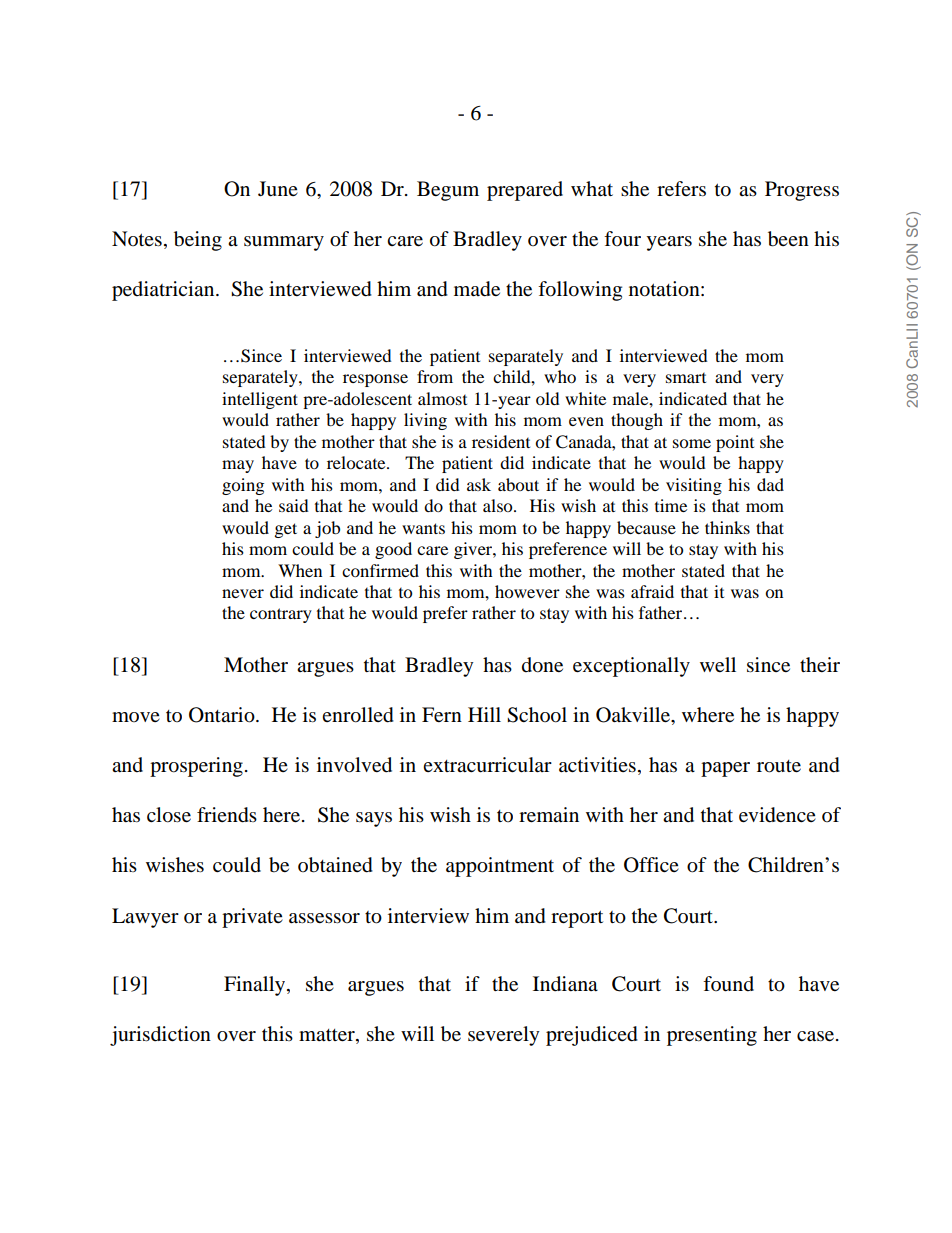  I want to click on been, so click(788, 239).
